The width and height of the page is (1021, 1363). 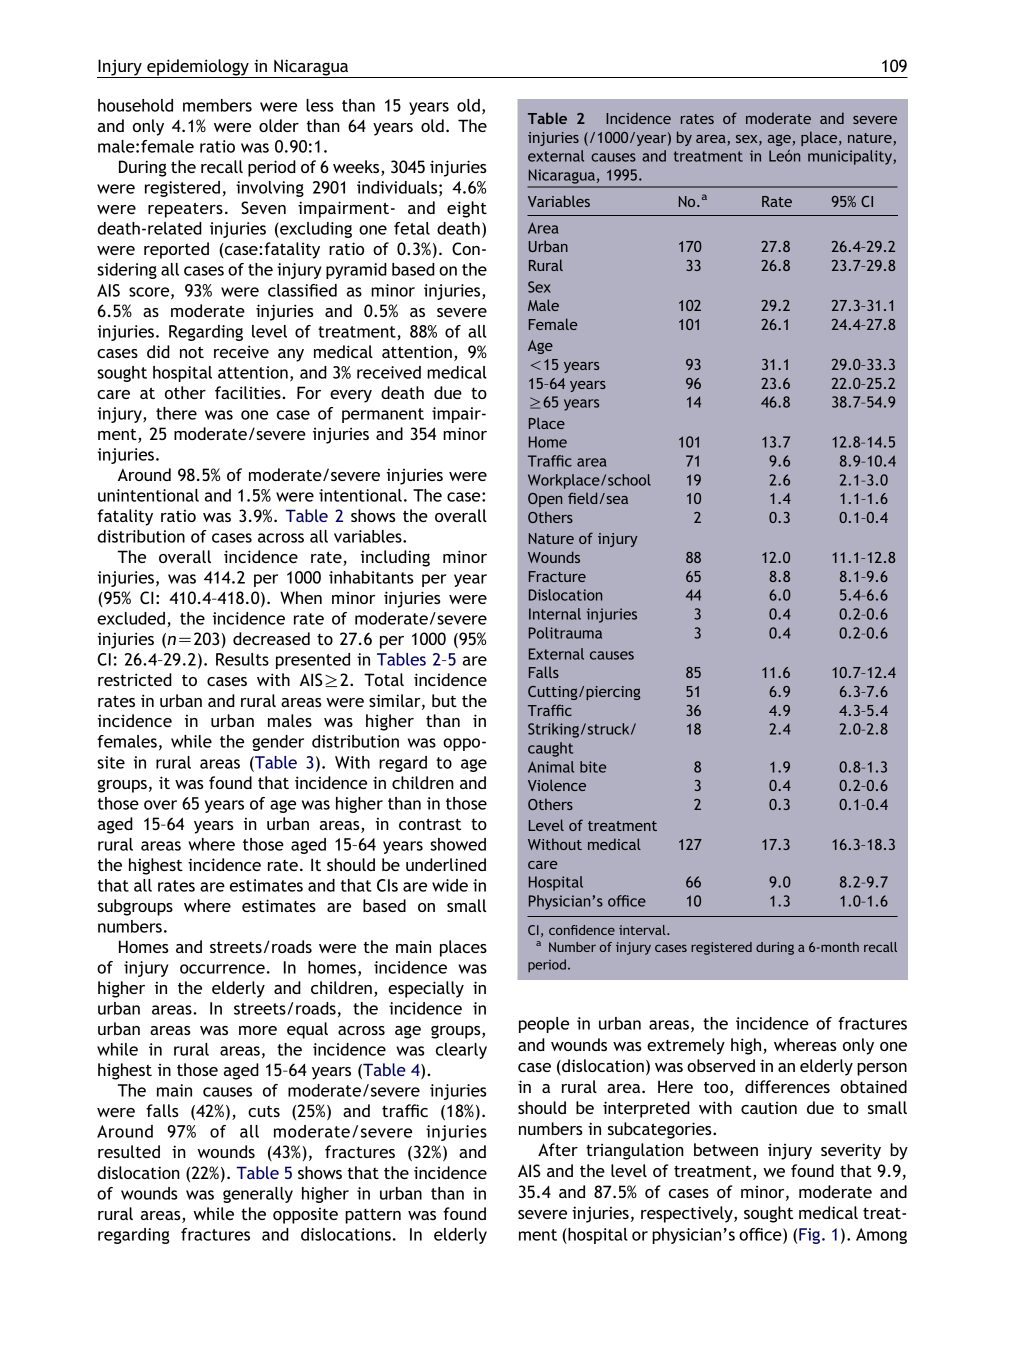 I want to click on members, so click(x=217, y=105).
